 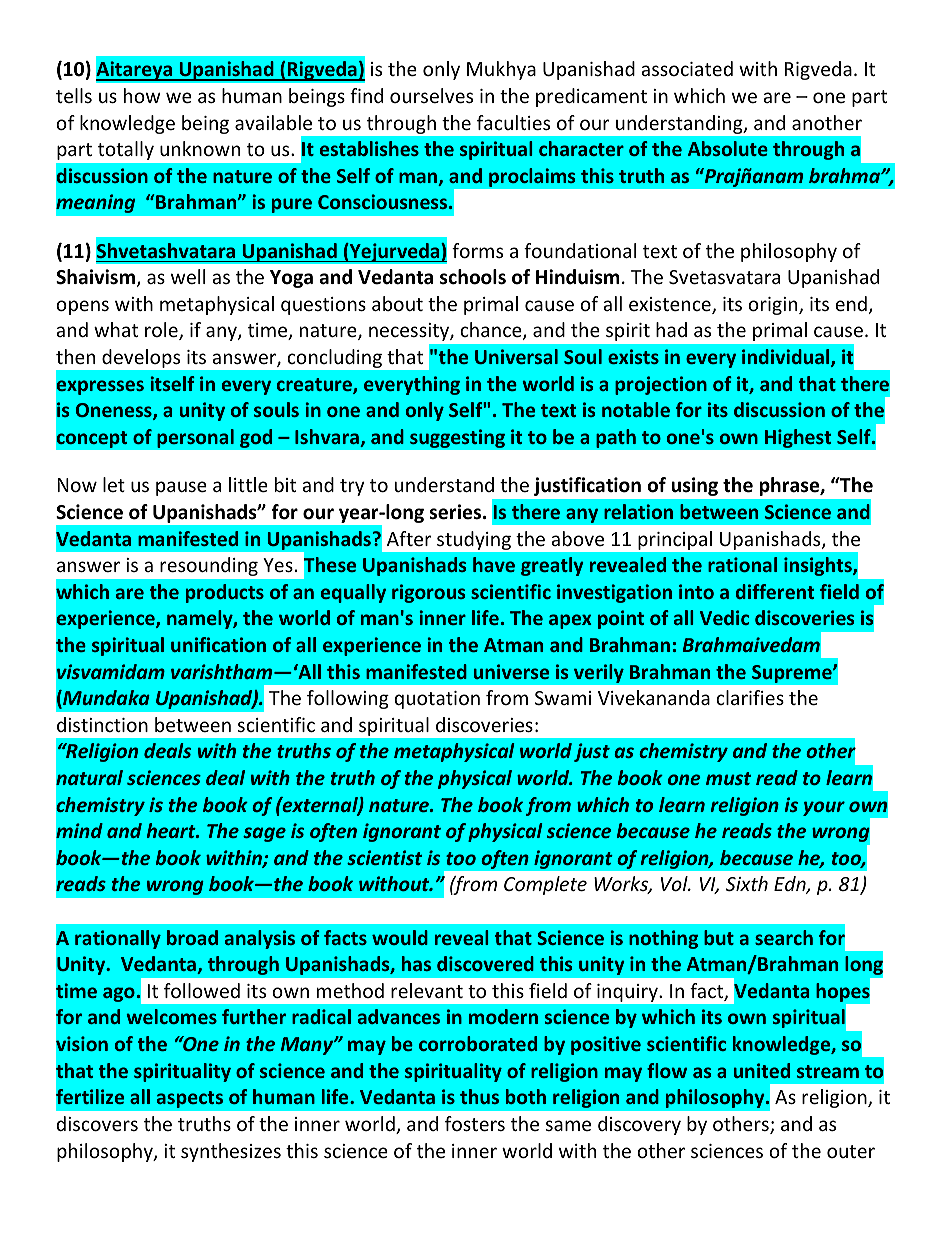 I want to click on Absolute, so click(x=728, y=148).
